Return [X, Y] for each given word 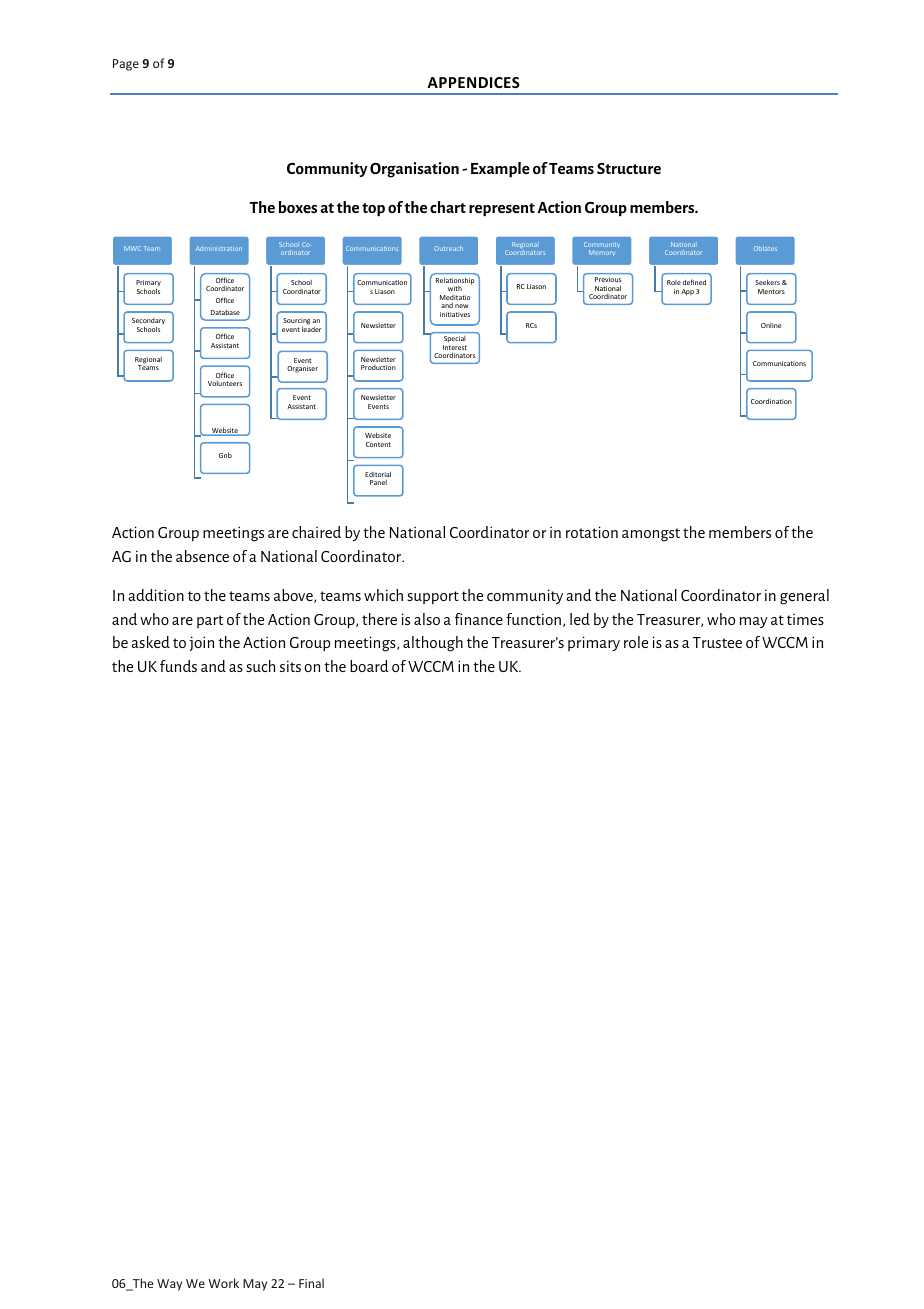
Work [223, 1283]
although [433, 644]
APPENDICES [473, 82]
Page [126, 65]
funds [178, 666]
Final [311, 1283]
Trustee [717, 642]
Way [169, 1285]
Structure [629, 168]
